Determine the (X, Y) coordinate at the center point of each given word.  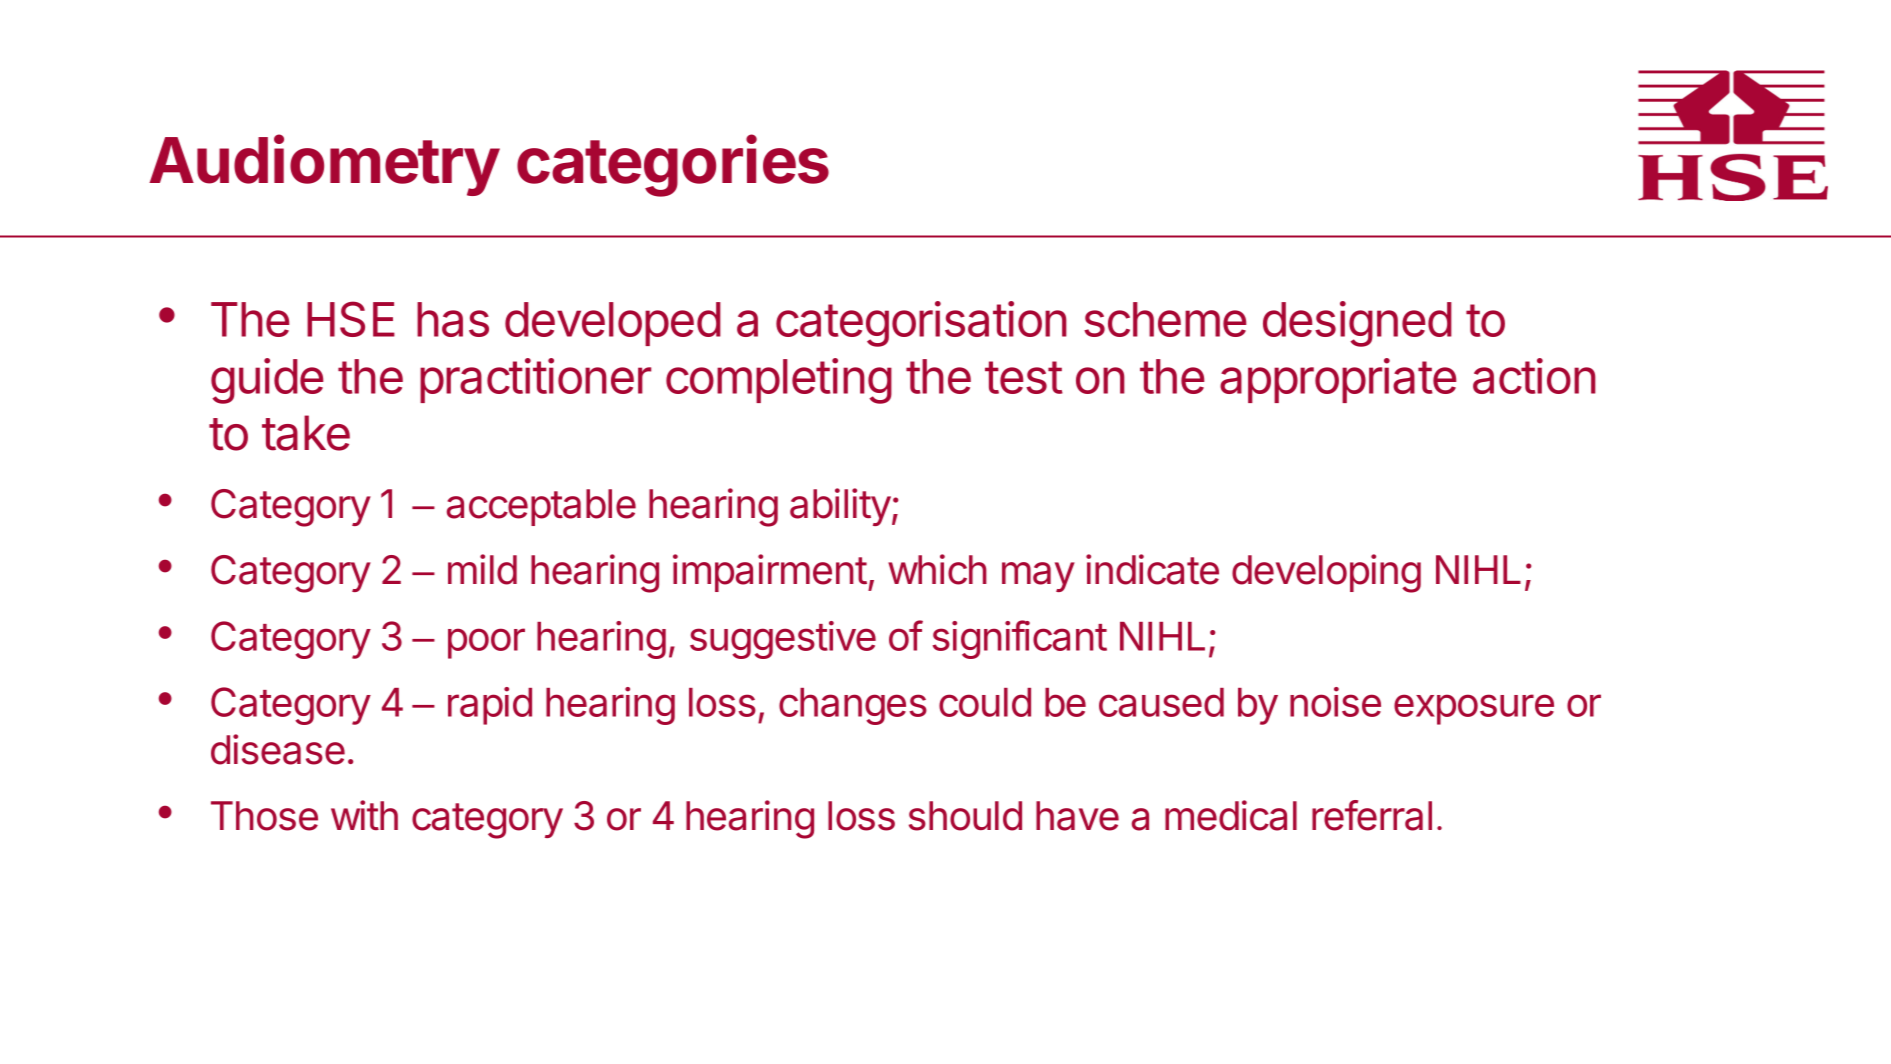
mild (482, 569)
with (364, 815)
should (965, 816)
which (937, 569)
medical (1231, 815)
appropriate (1338, 380)
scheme (1165, 319)
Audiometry (324, 165)
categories (673, 166)
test (1024, 377)
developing (1326, 573)
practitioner (535, 380)
